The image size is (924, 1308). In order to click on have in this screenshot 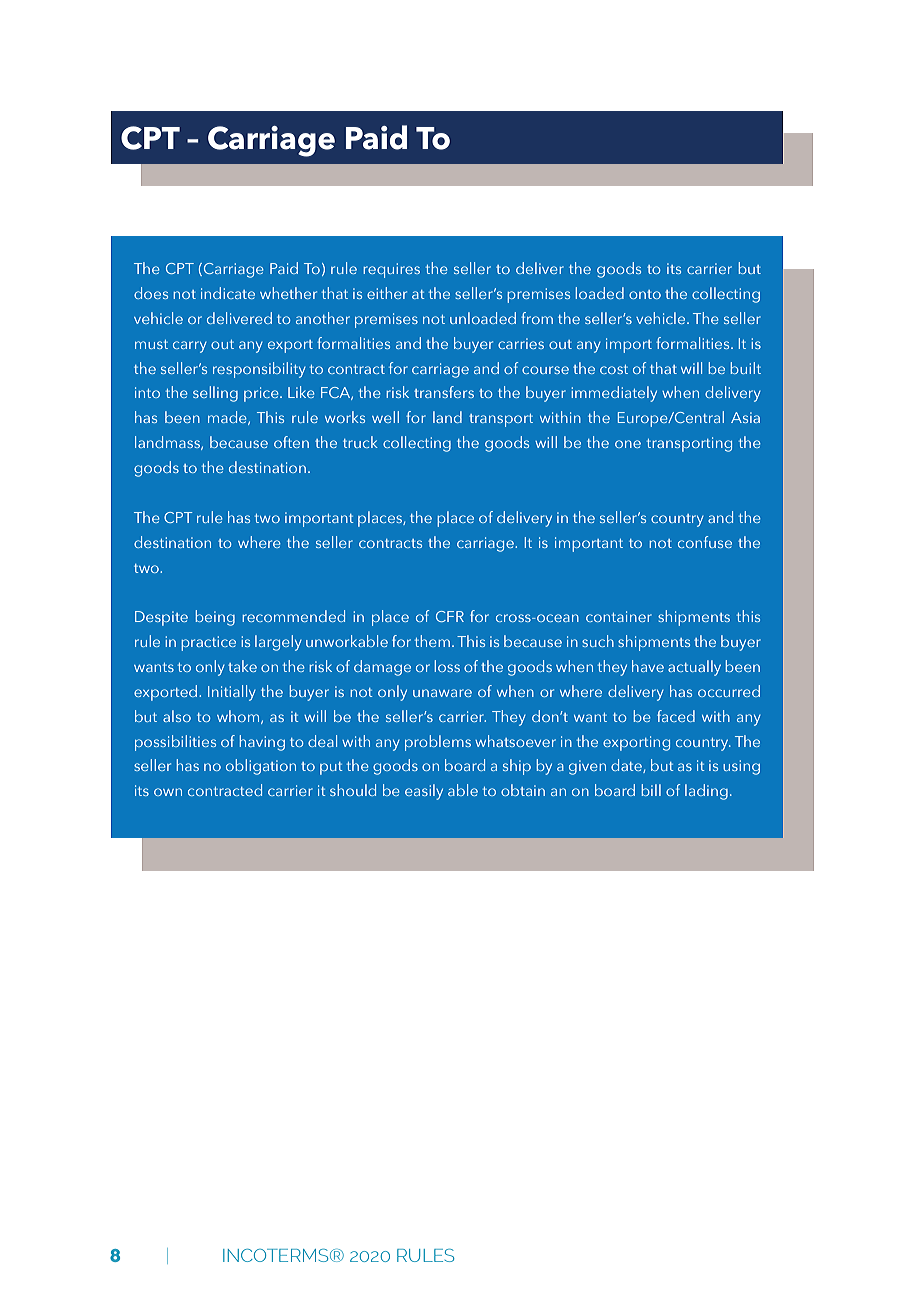, I will do `click(648, 666)`.
